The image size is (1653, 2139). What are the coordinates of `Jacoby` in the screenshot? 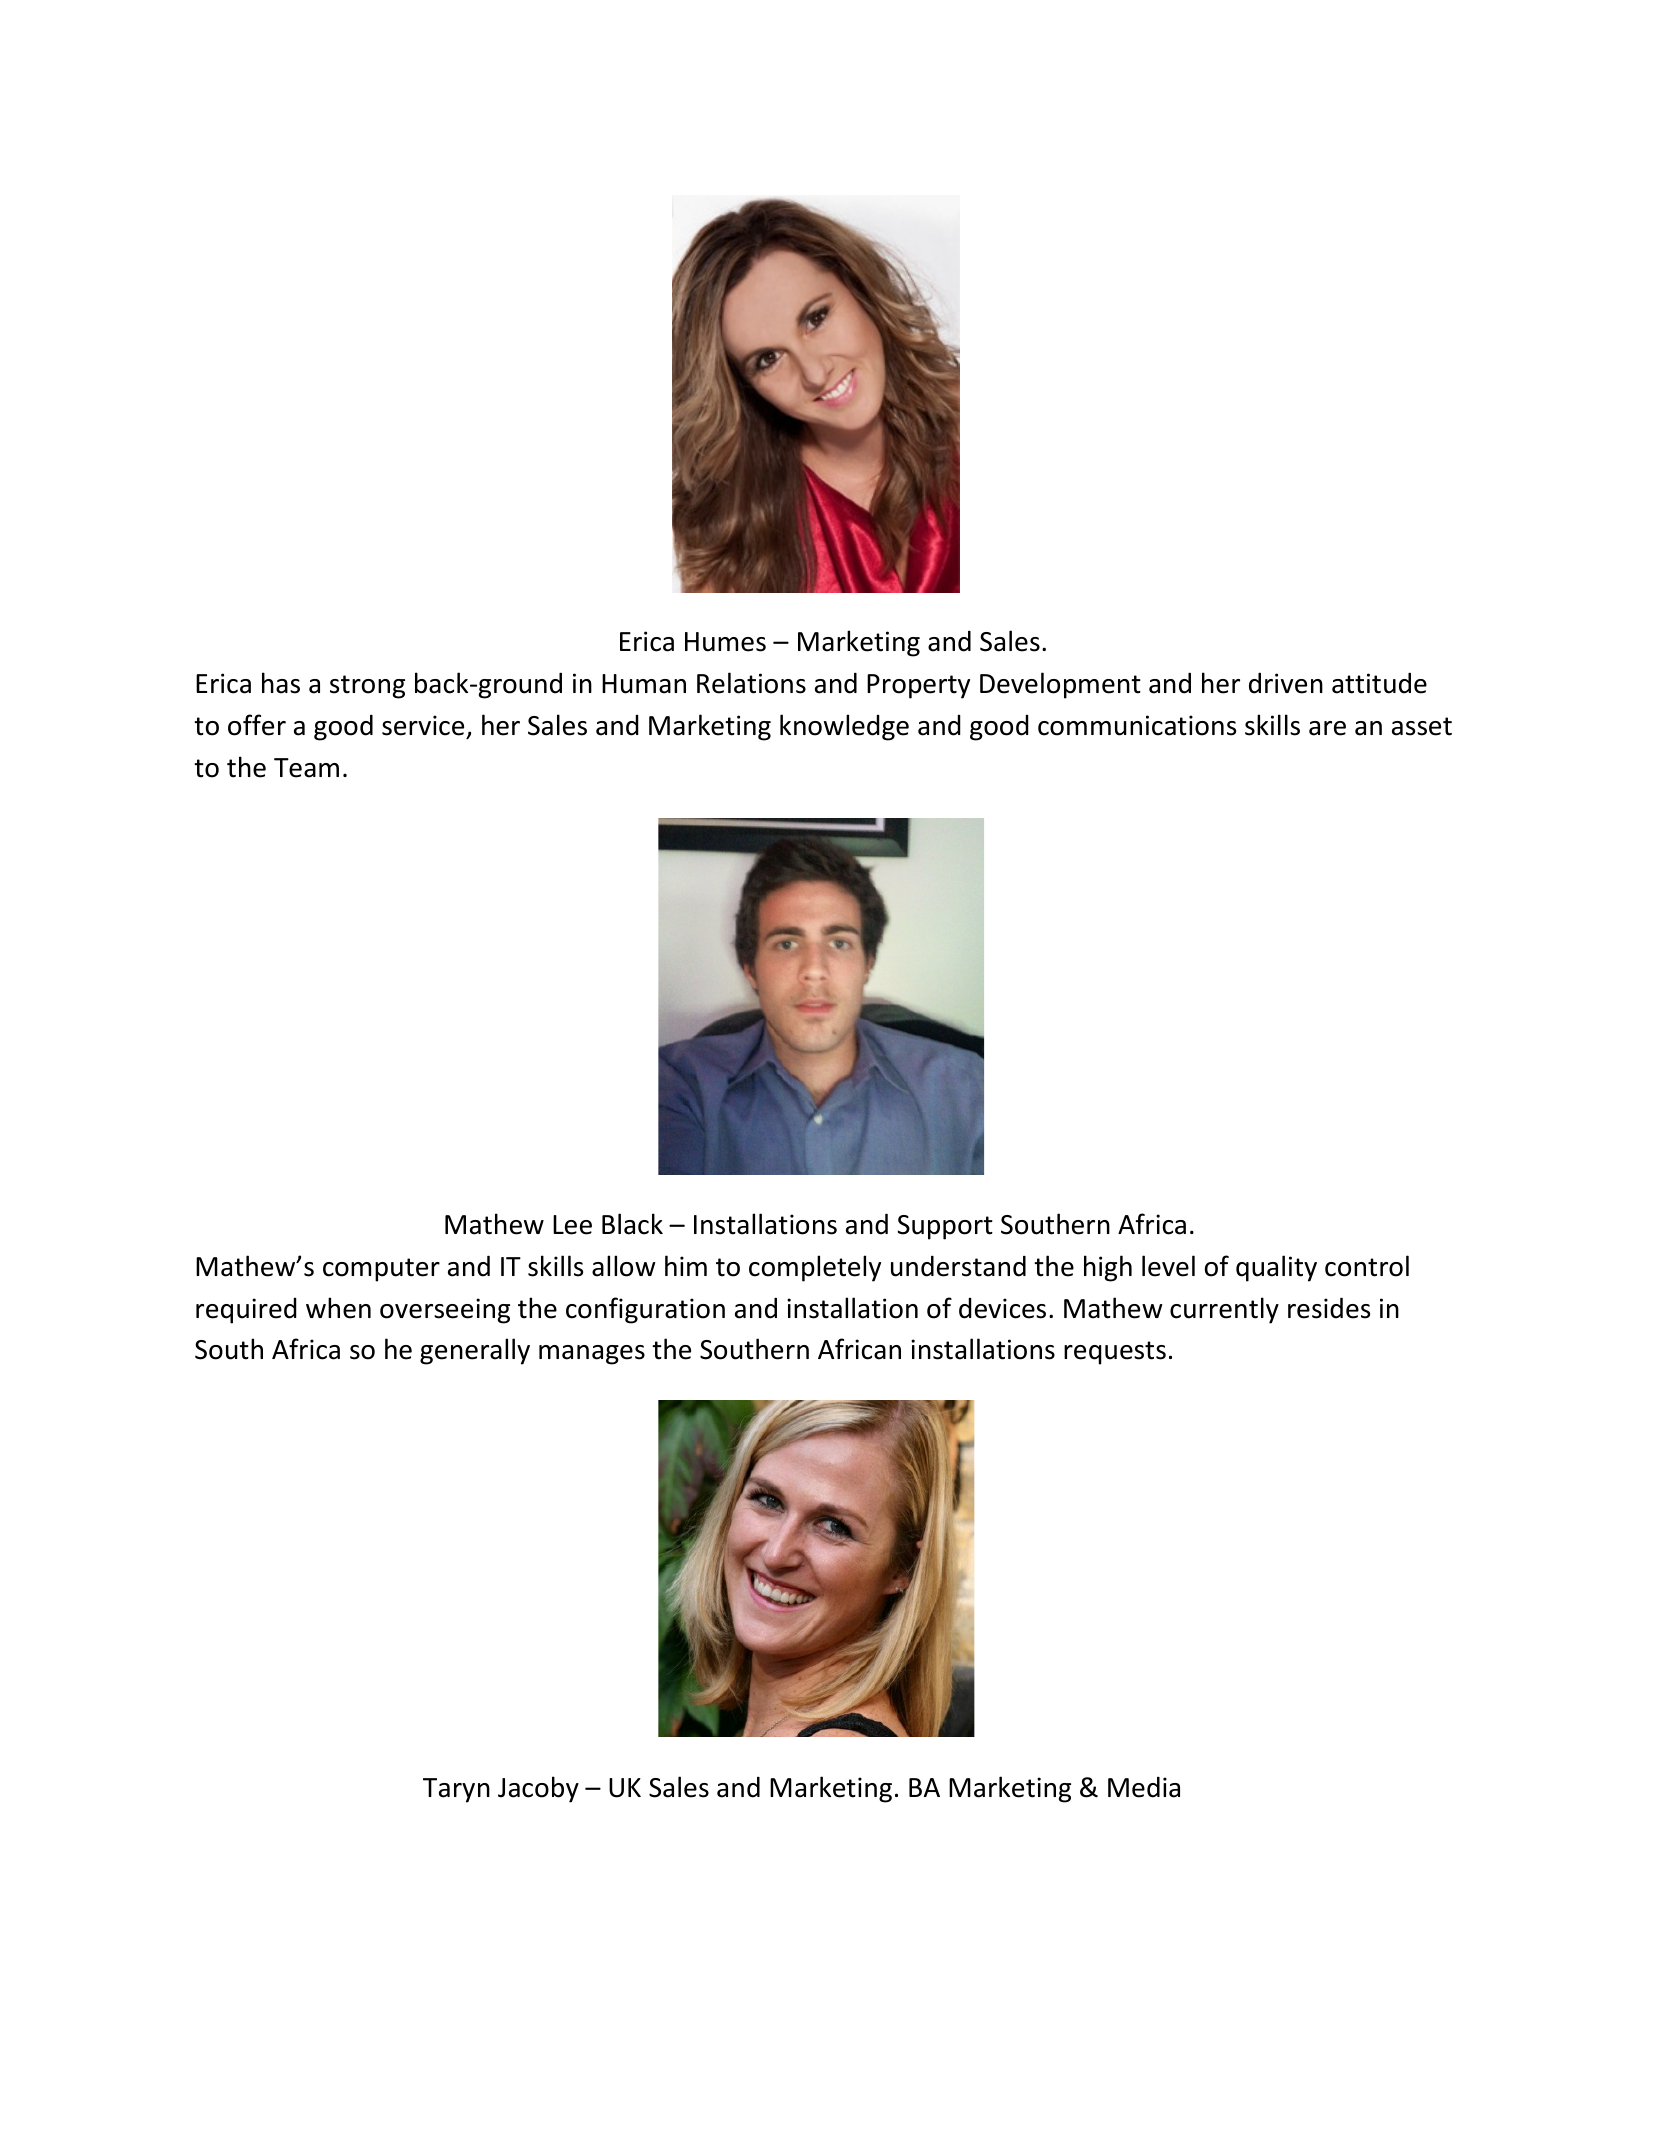 It's located at (538, 1789).
